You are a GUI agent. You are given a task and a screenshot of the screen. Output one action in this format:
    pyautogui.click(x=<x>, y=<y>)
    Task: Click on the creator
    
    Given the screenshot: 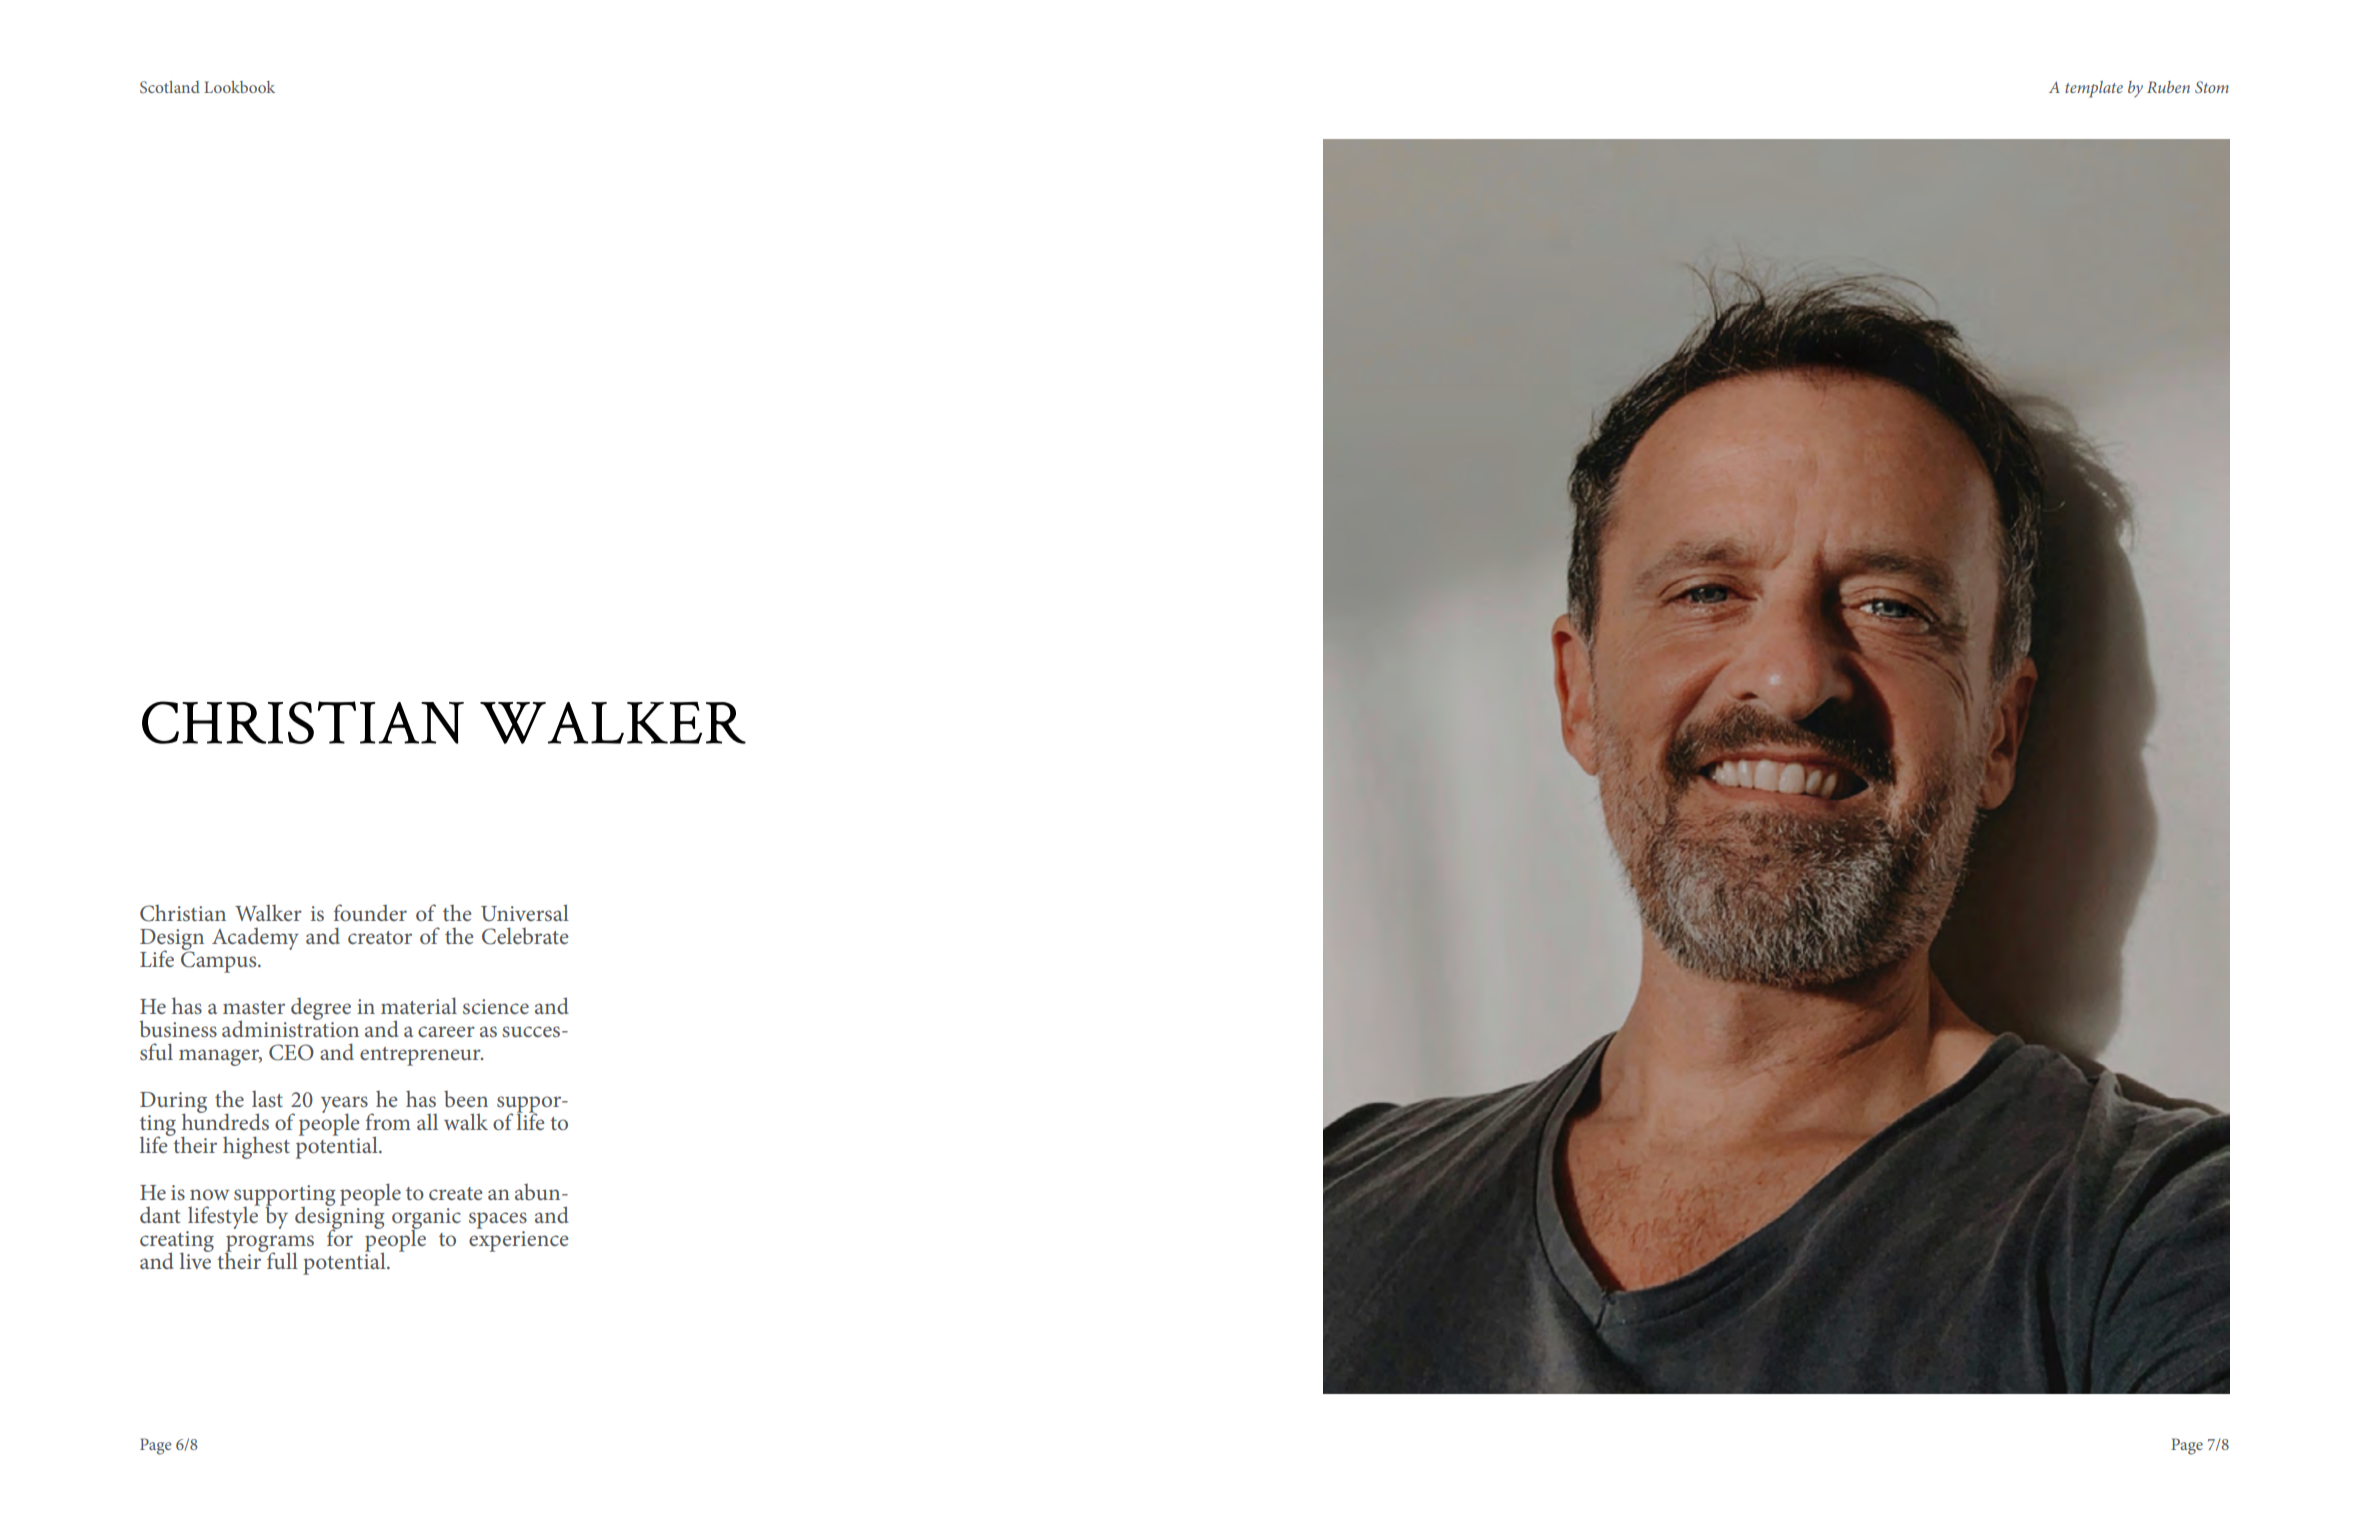 What is the action you would take?
    pyautogui.click(x=380, y=937)
